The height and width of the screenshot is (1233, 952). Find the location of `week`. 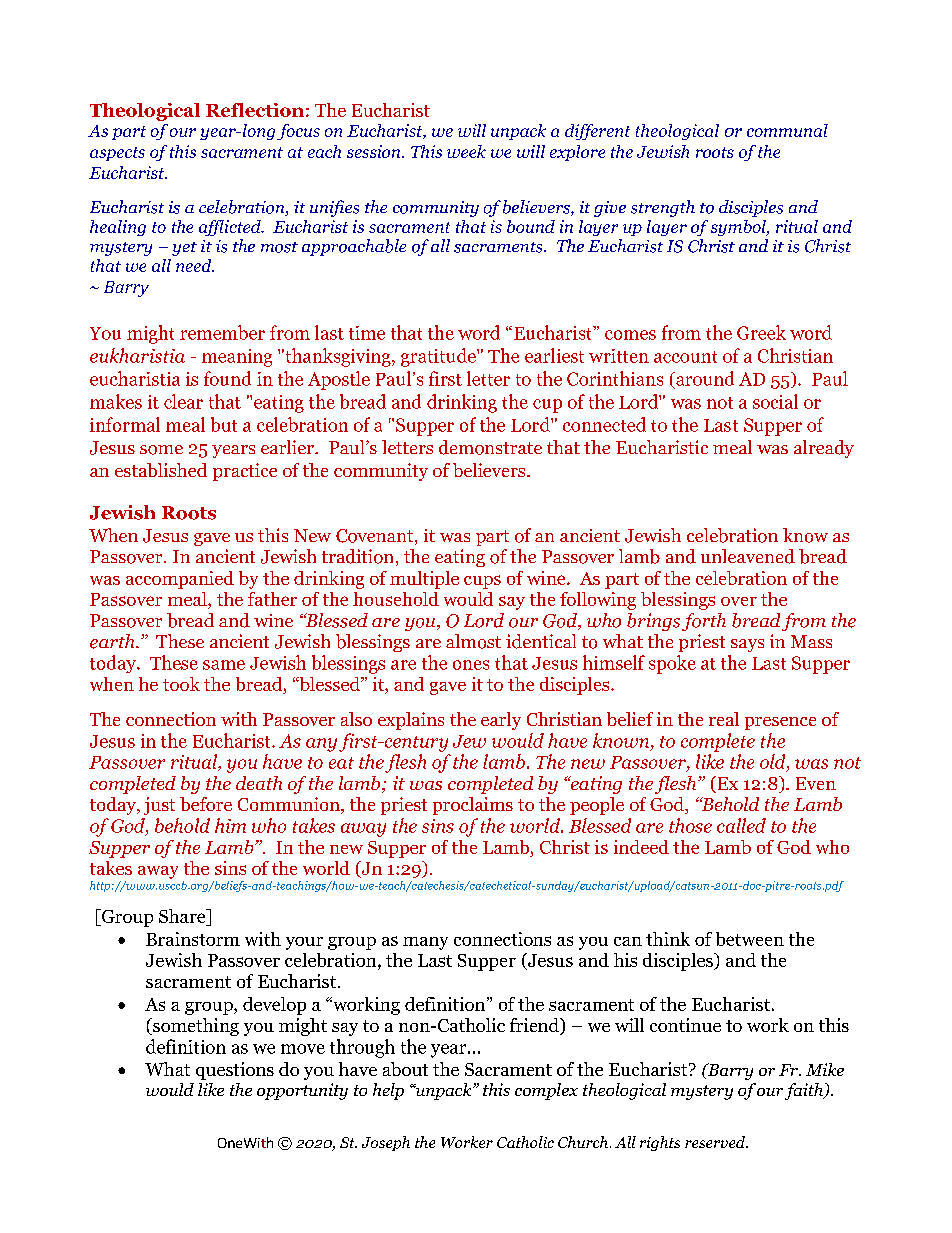

week is located at coordinates (466, 151).
